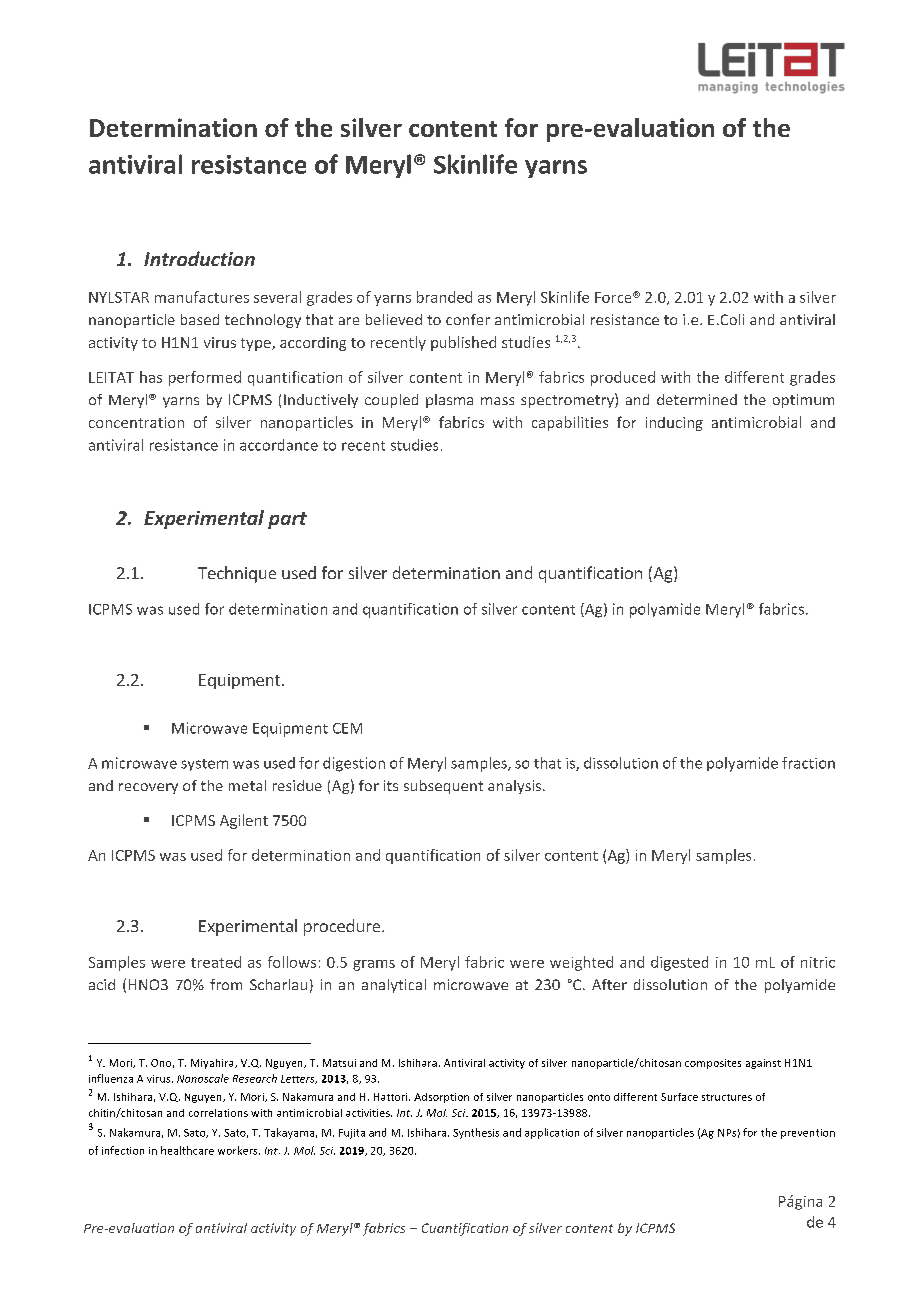  I want to click on Technique, so click(237, 574).
